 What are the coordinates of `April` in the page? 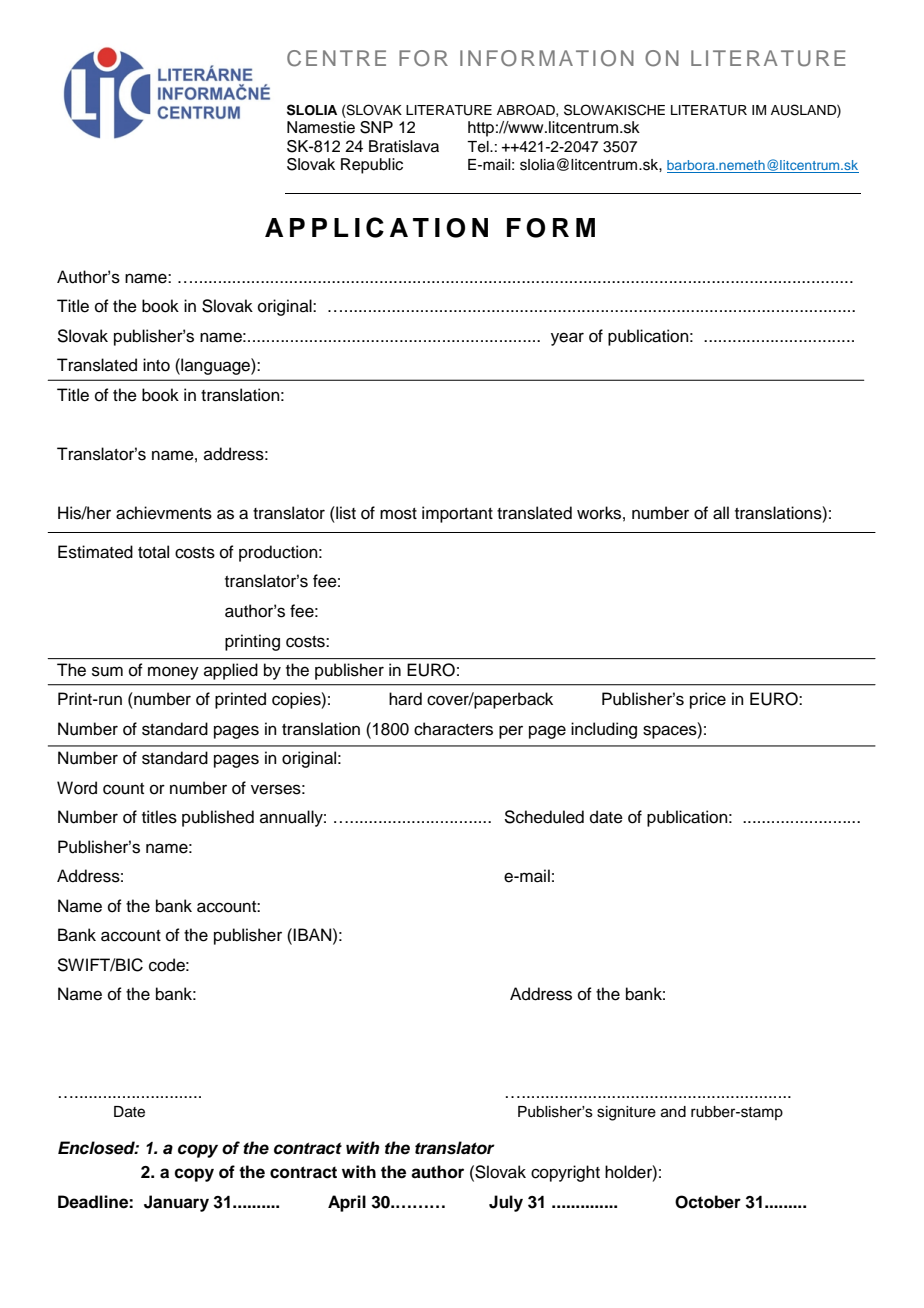 It's located at (347, 1203).
